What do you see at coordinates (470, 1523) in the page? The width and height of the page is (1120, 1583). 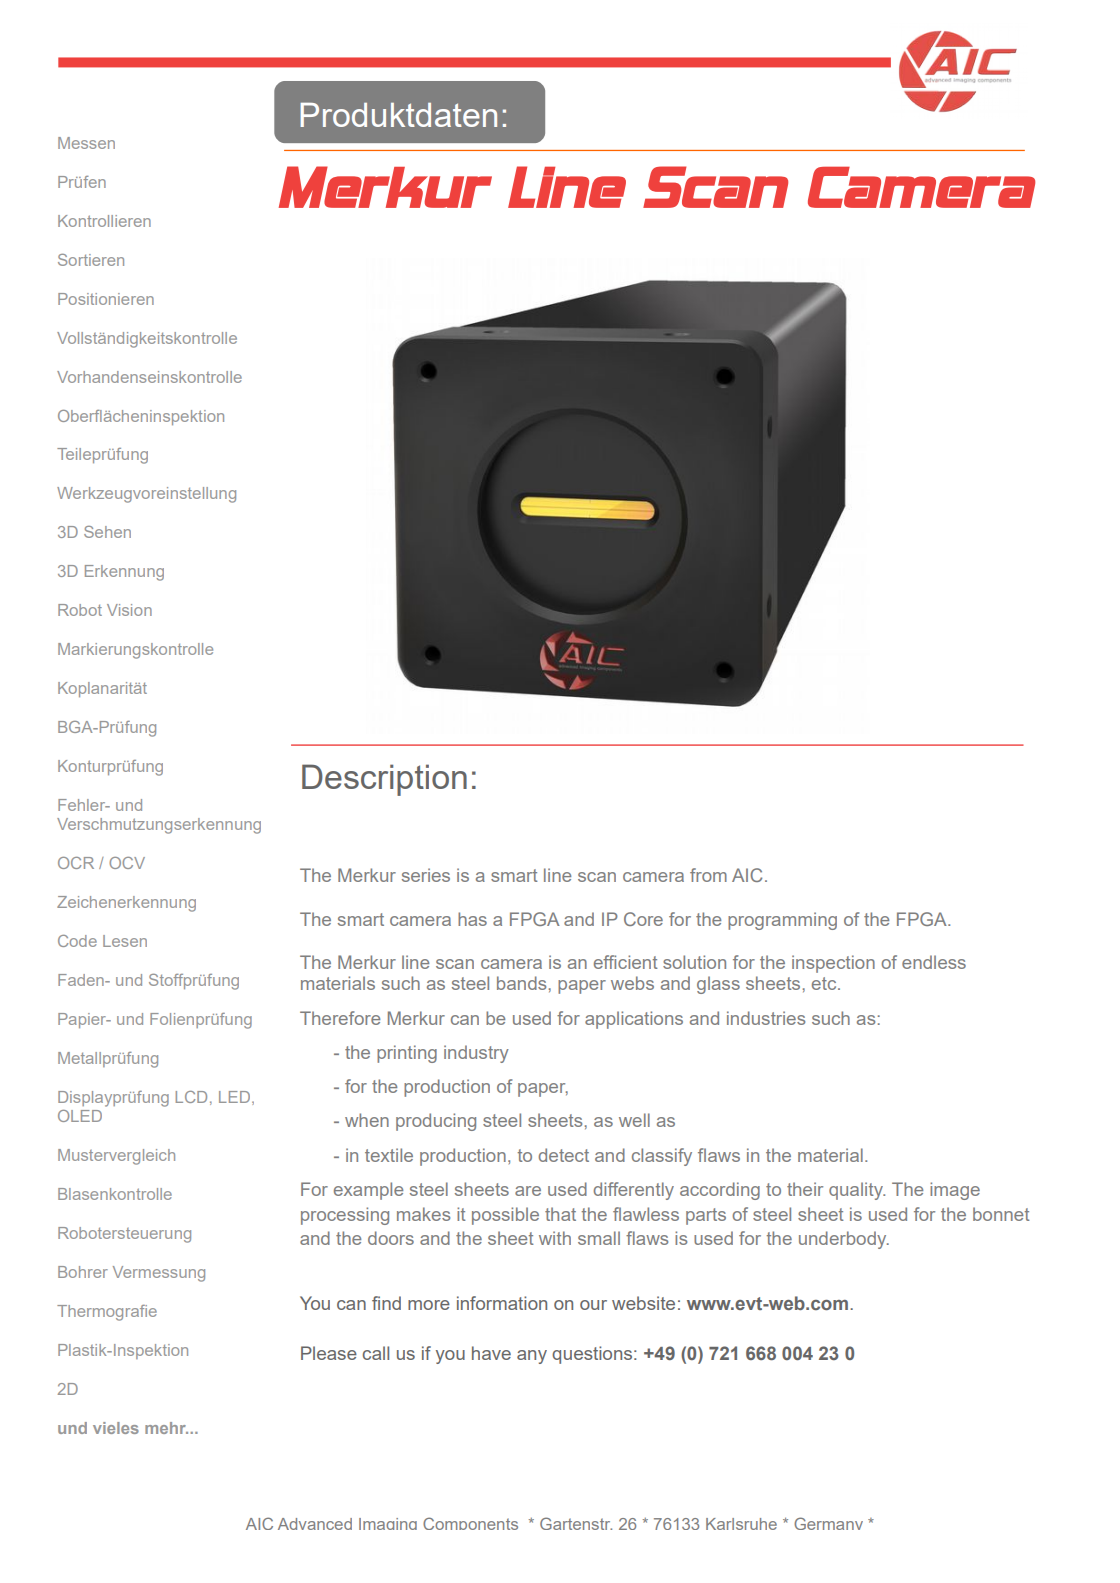 I see `Components` at bounding box center [470, 1523].
